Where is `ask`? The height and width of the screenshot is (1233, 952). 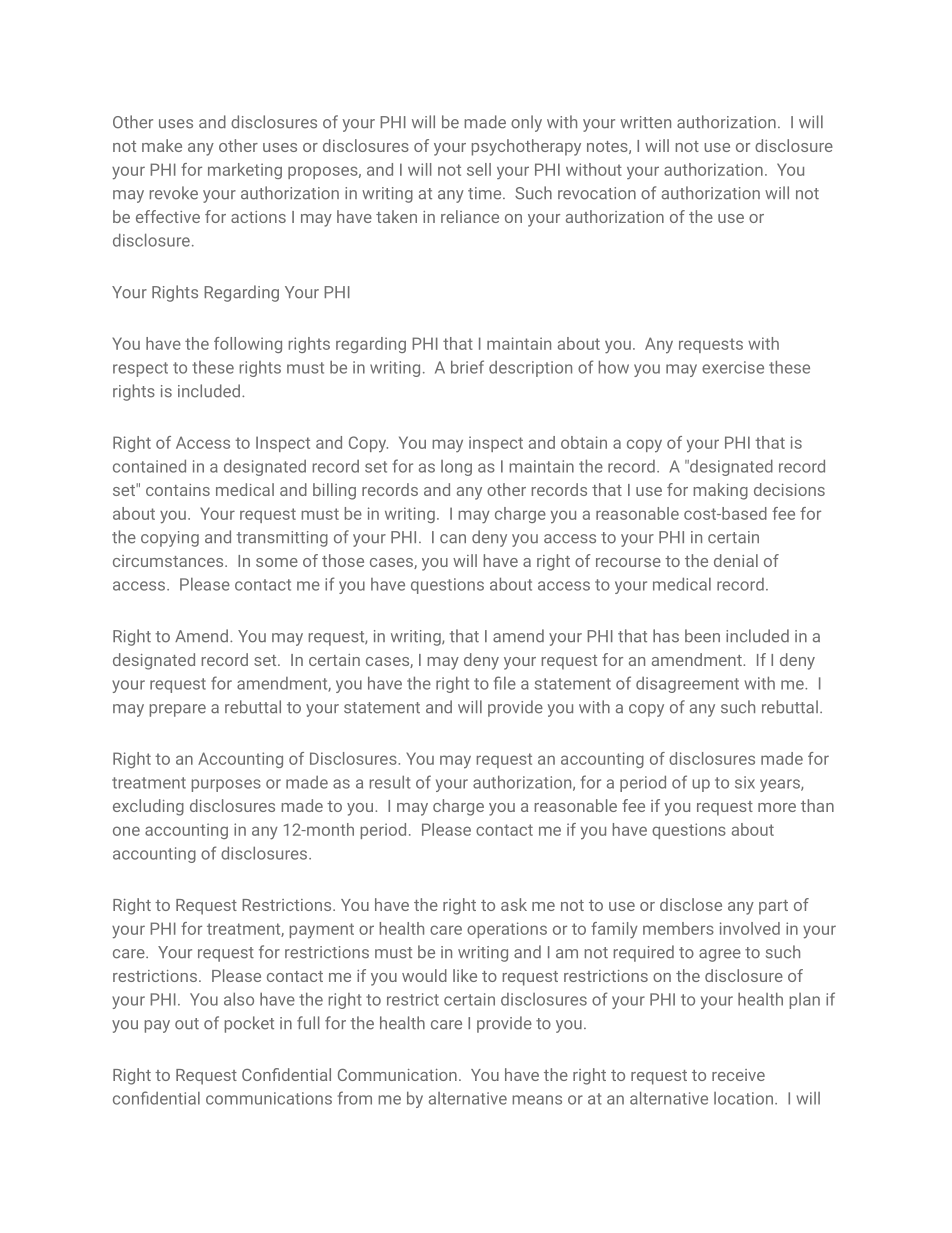
ask is located at coordinates (514, 904).
